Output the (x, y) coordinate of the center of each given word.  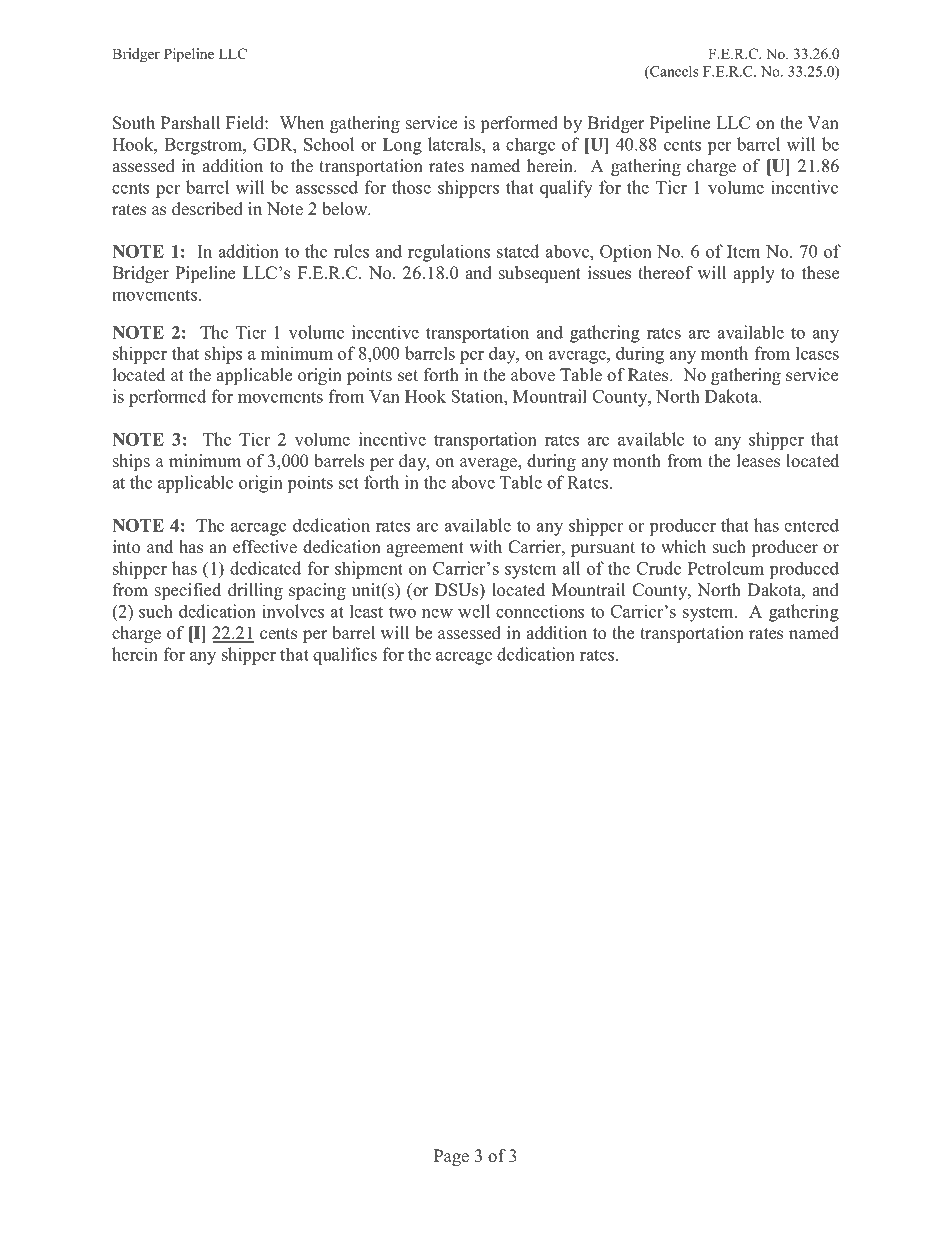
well (474, 611)
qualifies (345, 656)
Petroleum (726, 568)
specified (188, 591)
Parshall (190, 123)
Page (451, 1157)
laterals (455, 144)
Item (743, 251)
